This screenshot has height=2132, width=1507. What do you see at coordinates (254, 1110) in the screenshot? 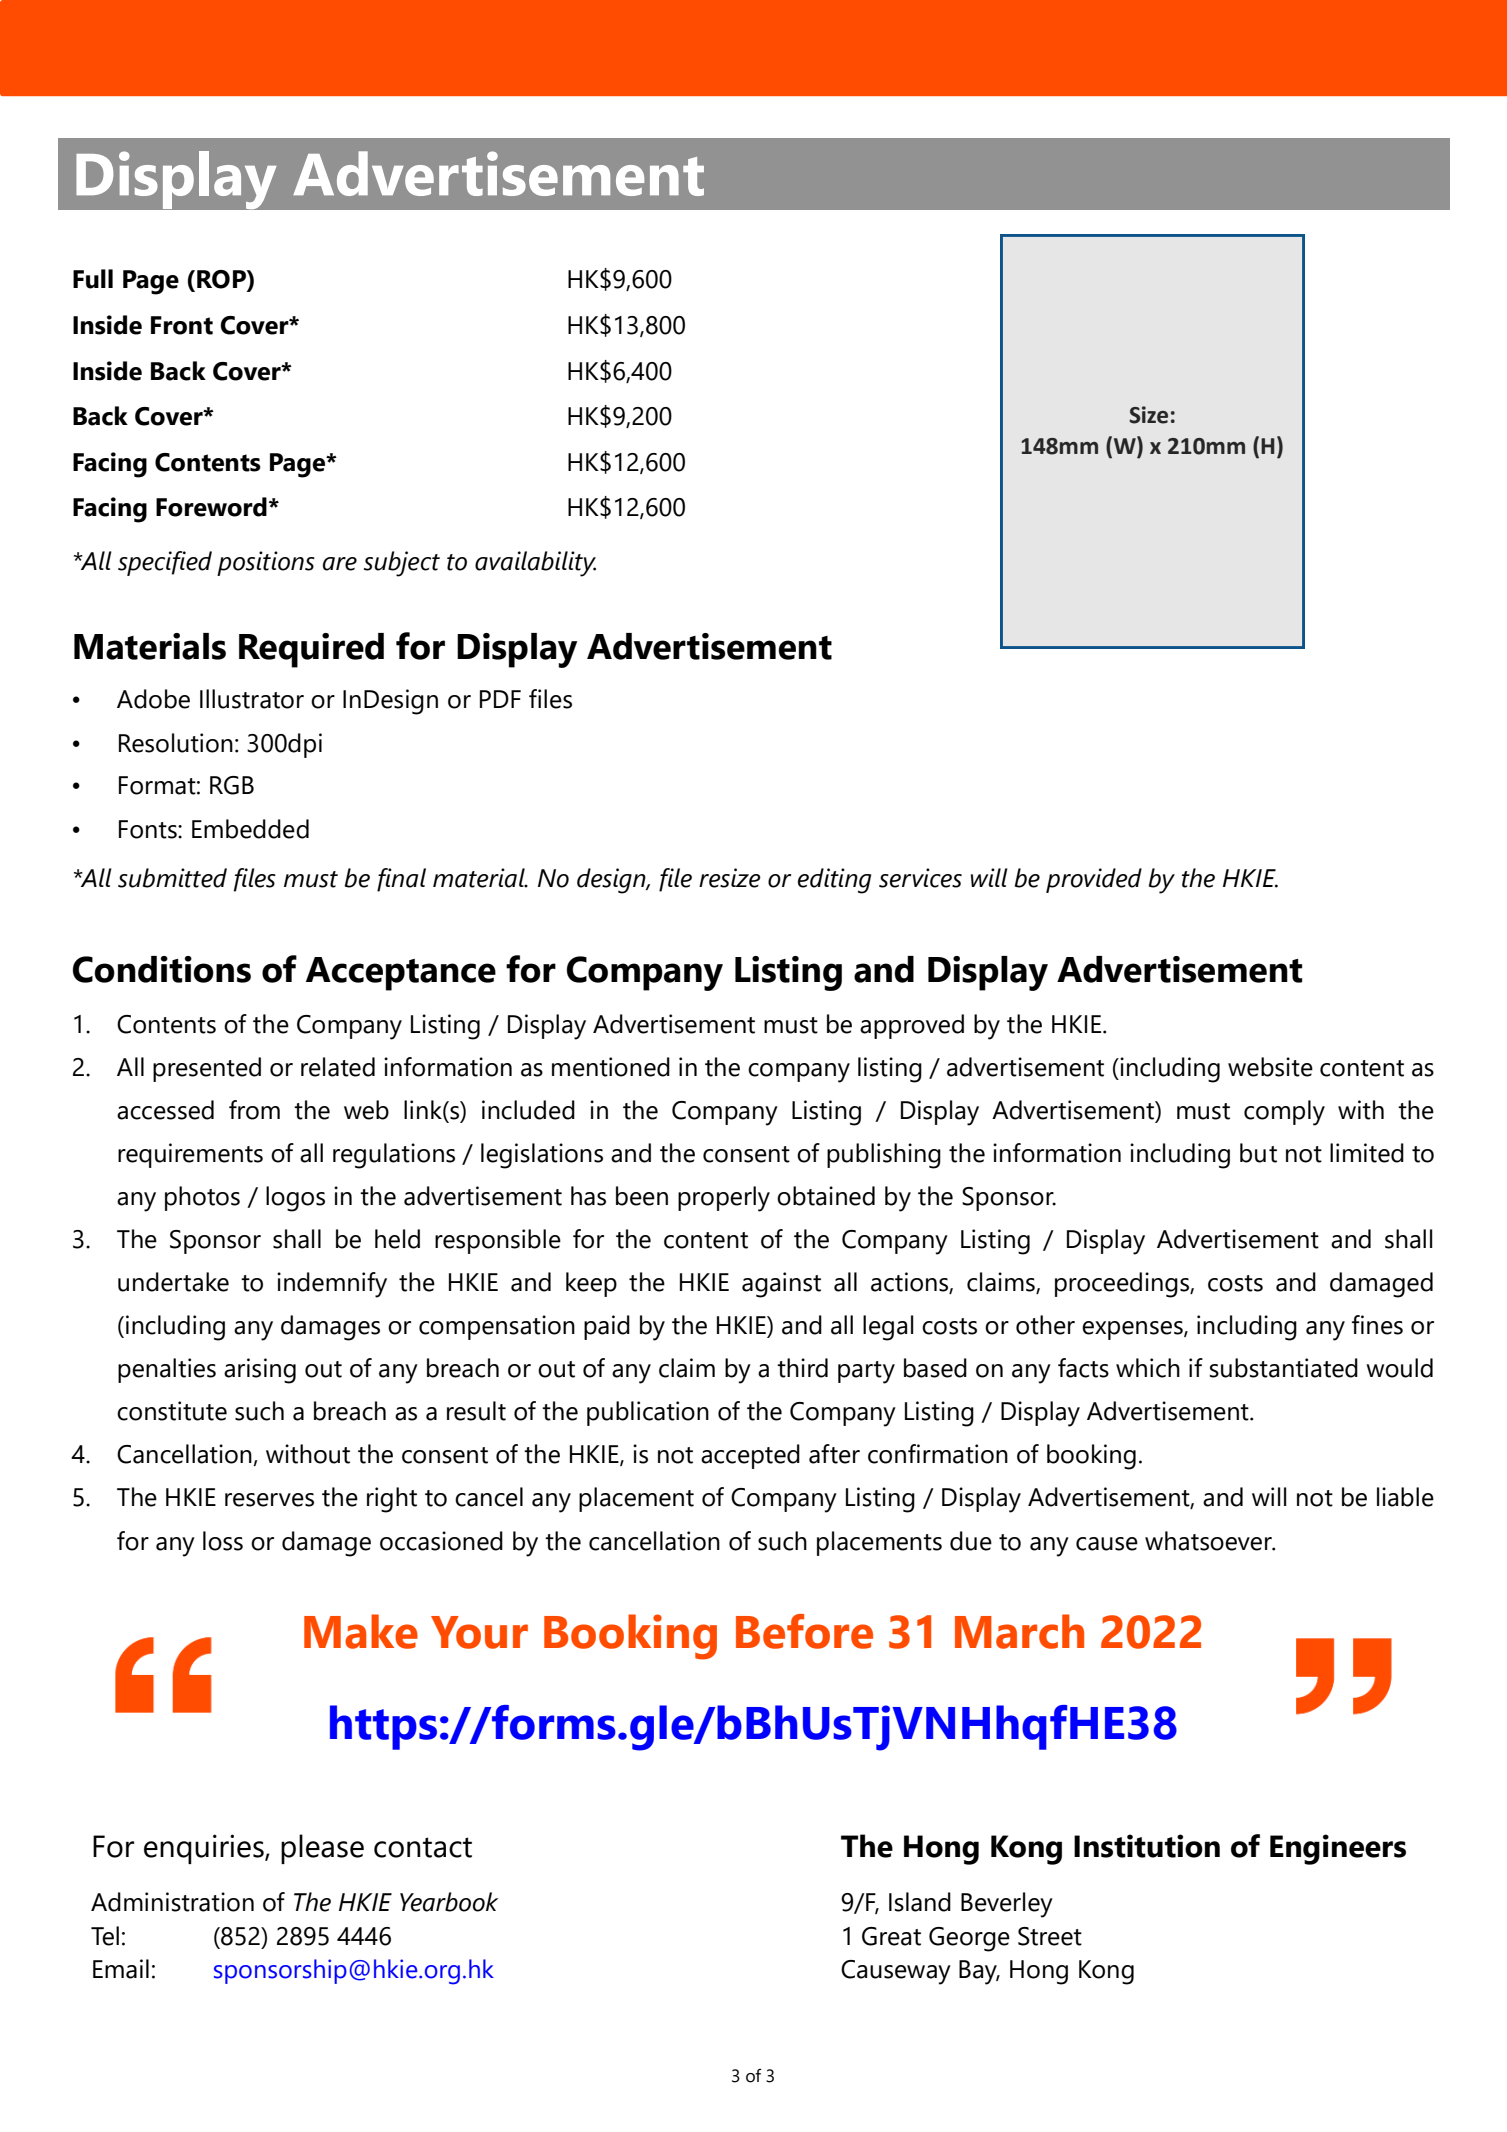
I see `from` at bounding box center [254, 1110].
